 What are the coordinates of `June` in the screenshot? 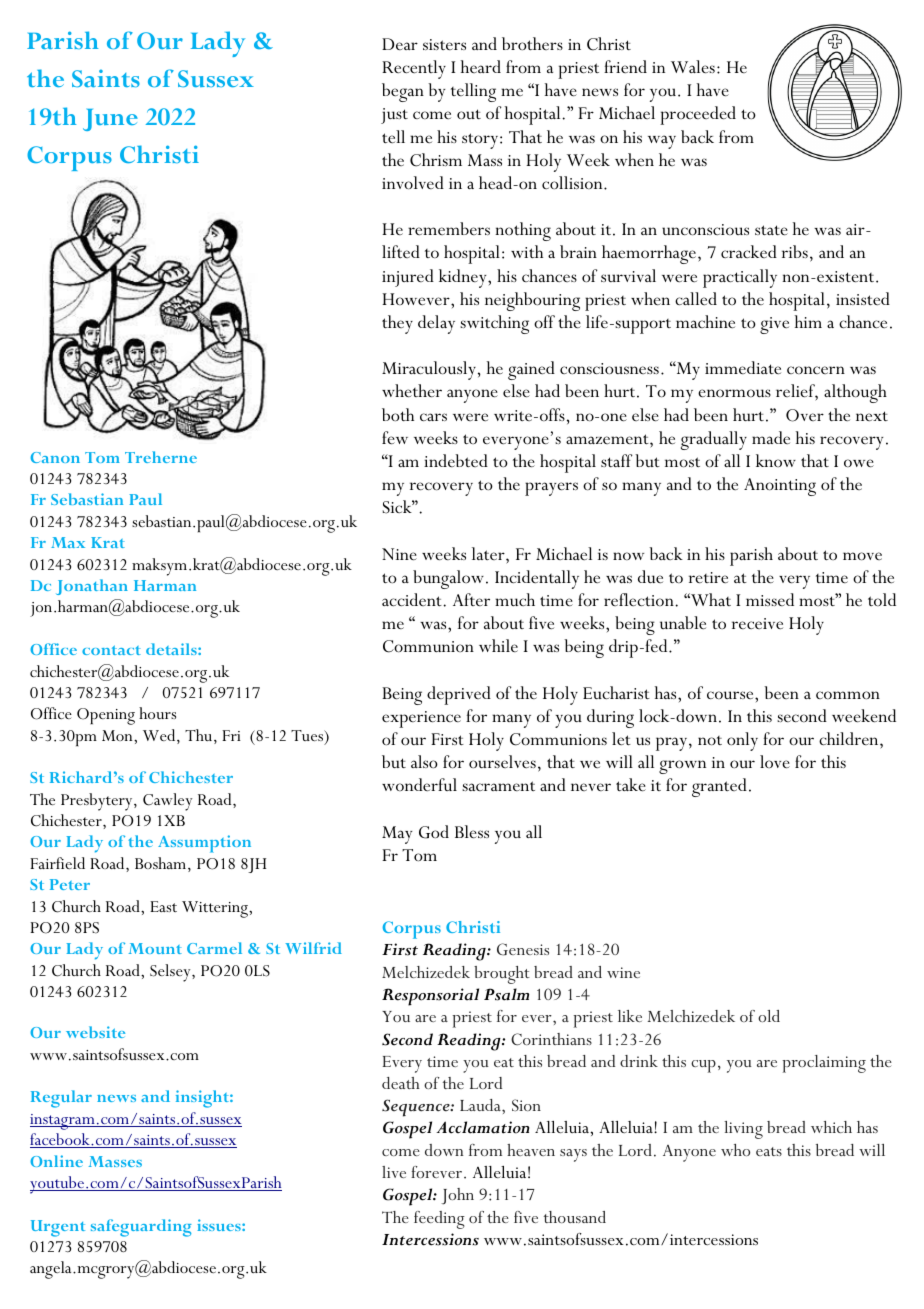 It's located at (110, 120).
